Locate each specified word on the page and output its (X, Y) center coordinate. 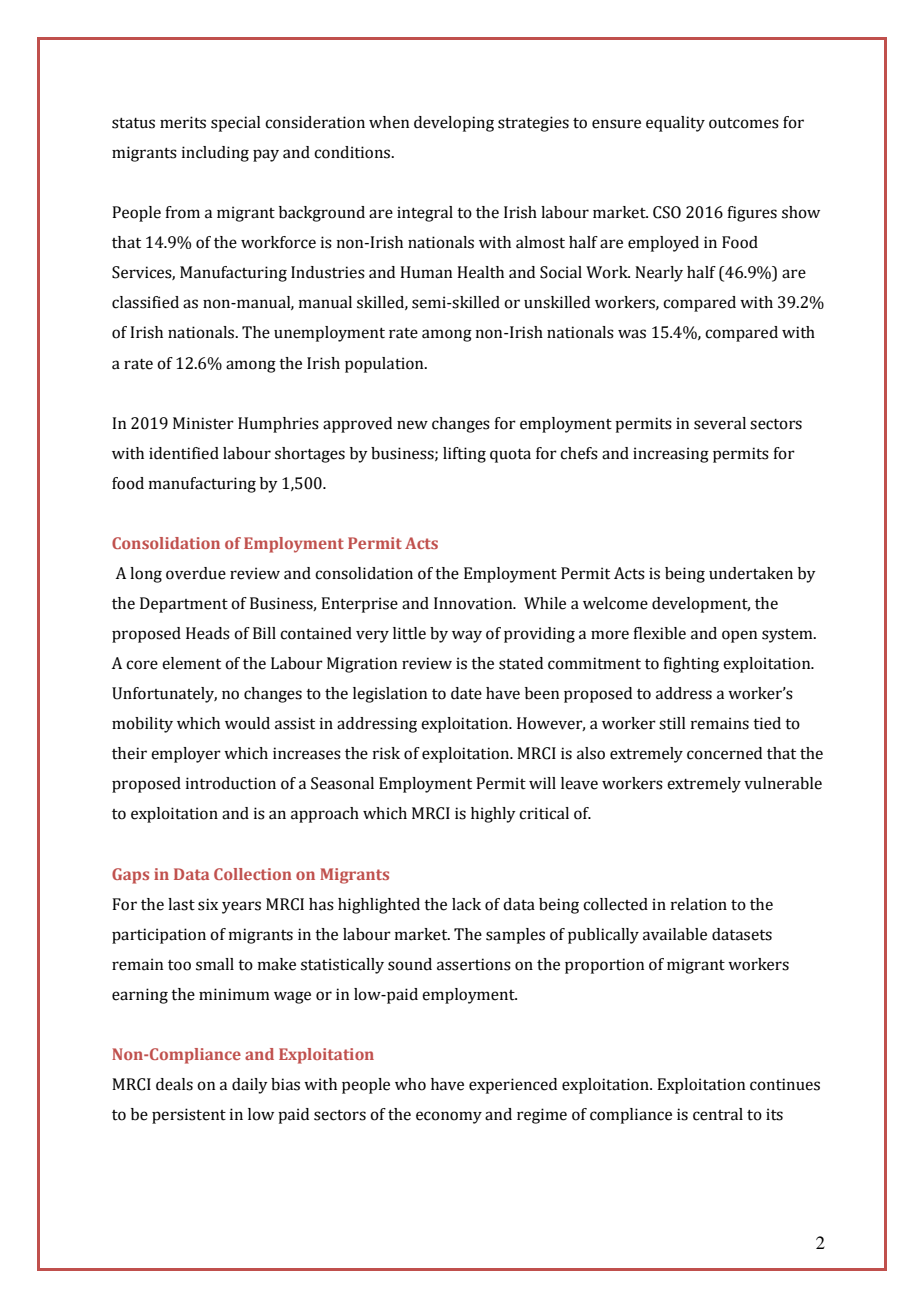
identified (184, 453)
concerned (724, 753)
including (215, 154)
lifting (464, 455)
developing (454, 124)
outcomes (744, 123)
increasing (671, 455)
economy (449, 1117)
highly (493, 815)
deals (174, 1084)
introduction (231, 783)
